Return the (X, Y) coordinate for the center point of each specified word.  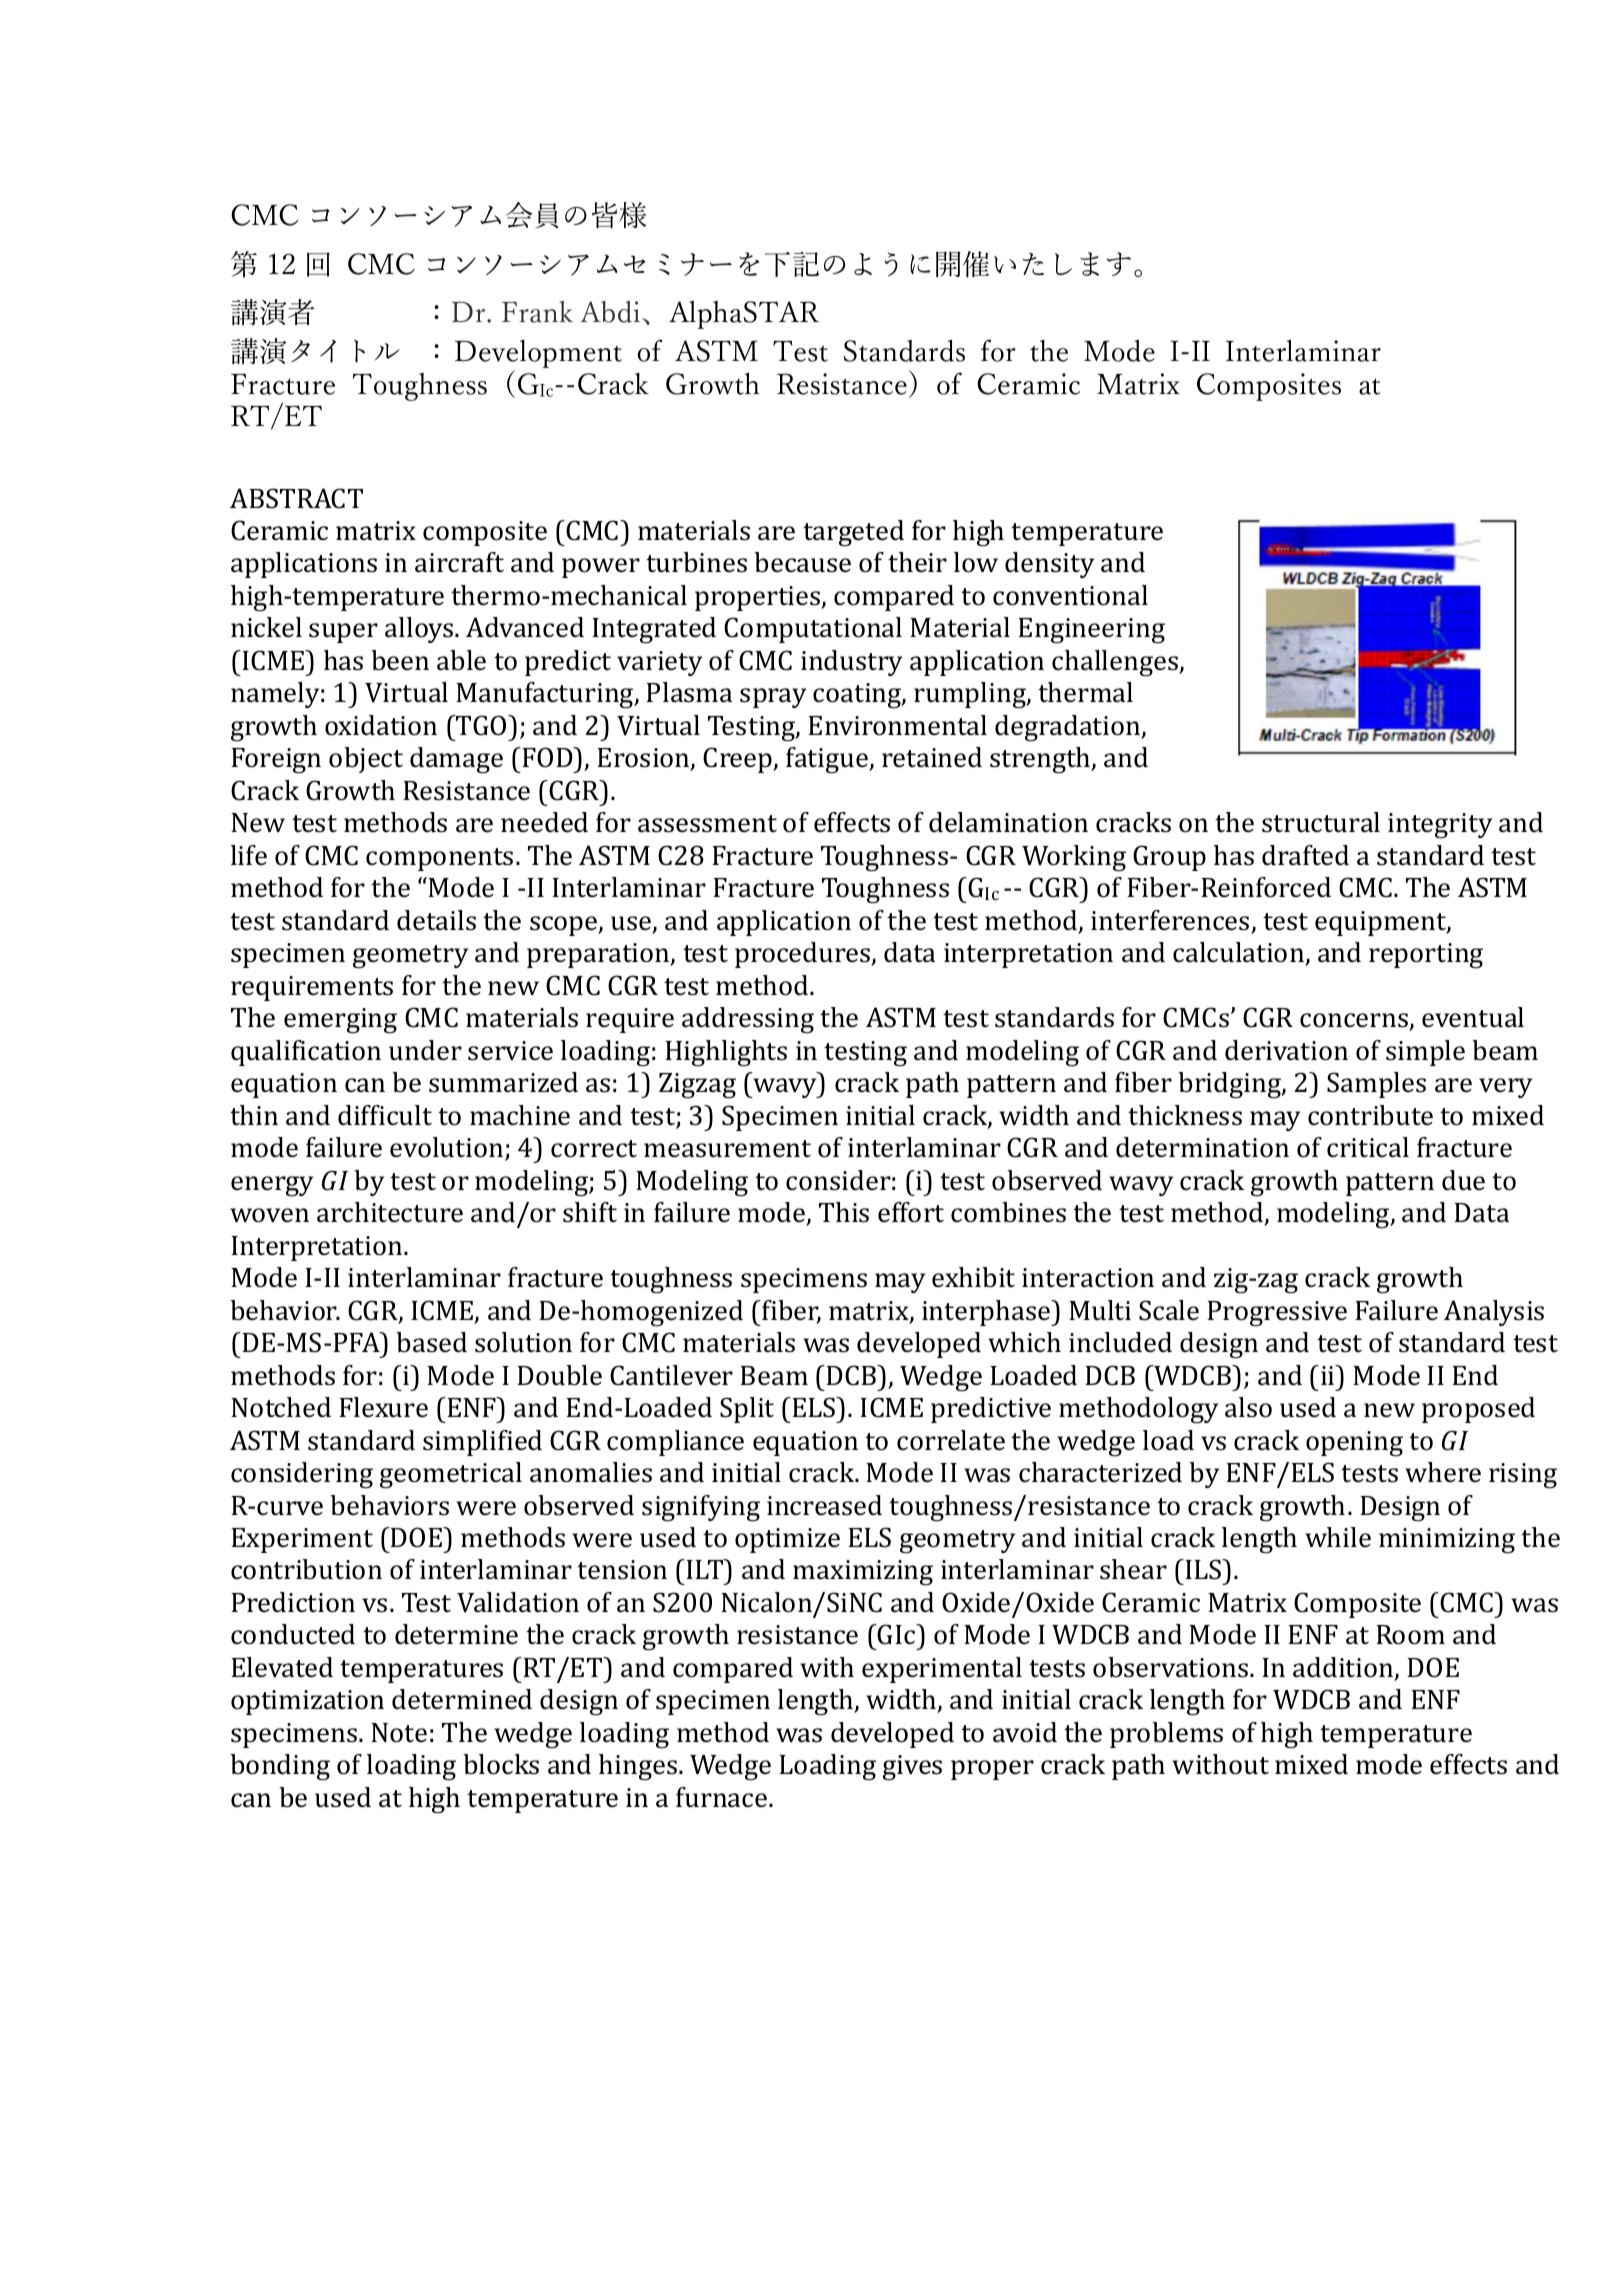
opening (1354, 1444)
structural (1321, 822)
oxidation (381, 725)
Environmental (897, 725)
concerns (1355, 1021)
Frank (537, 312)
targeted (853, 533)
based (431, 1342)
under (425, 1050)
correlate (951, 1440)
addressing (748, 1020)
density (1049, 565)
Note (399, 1733)
